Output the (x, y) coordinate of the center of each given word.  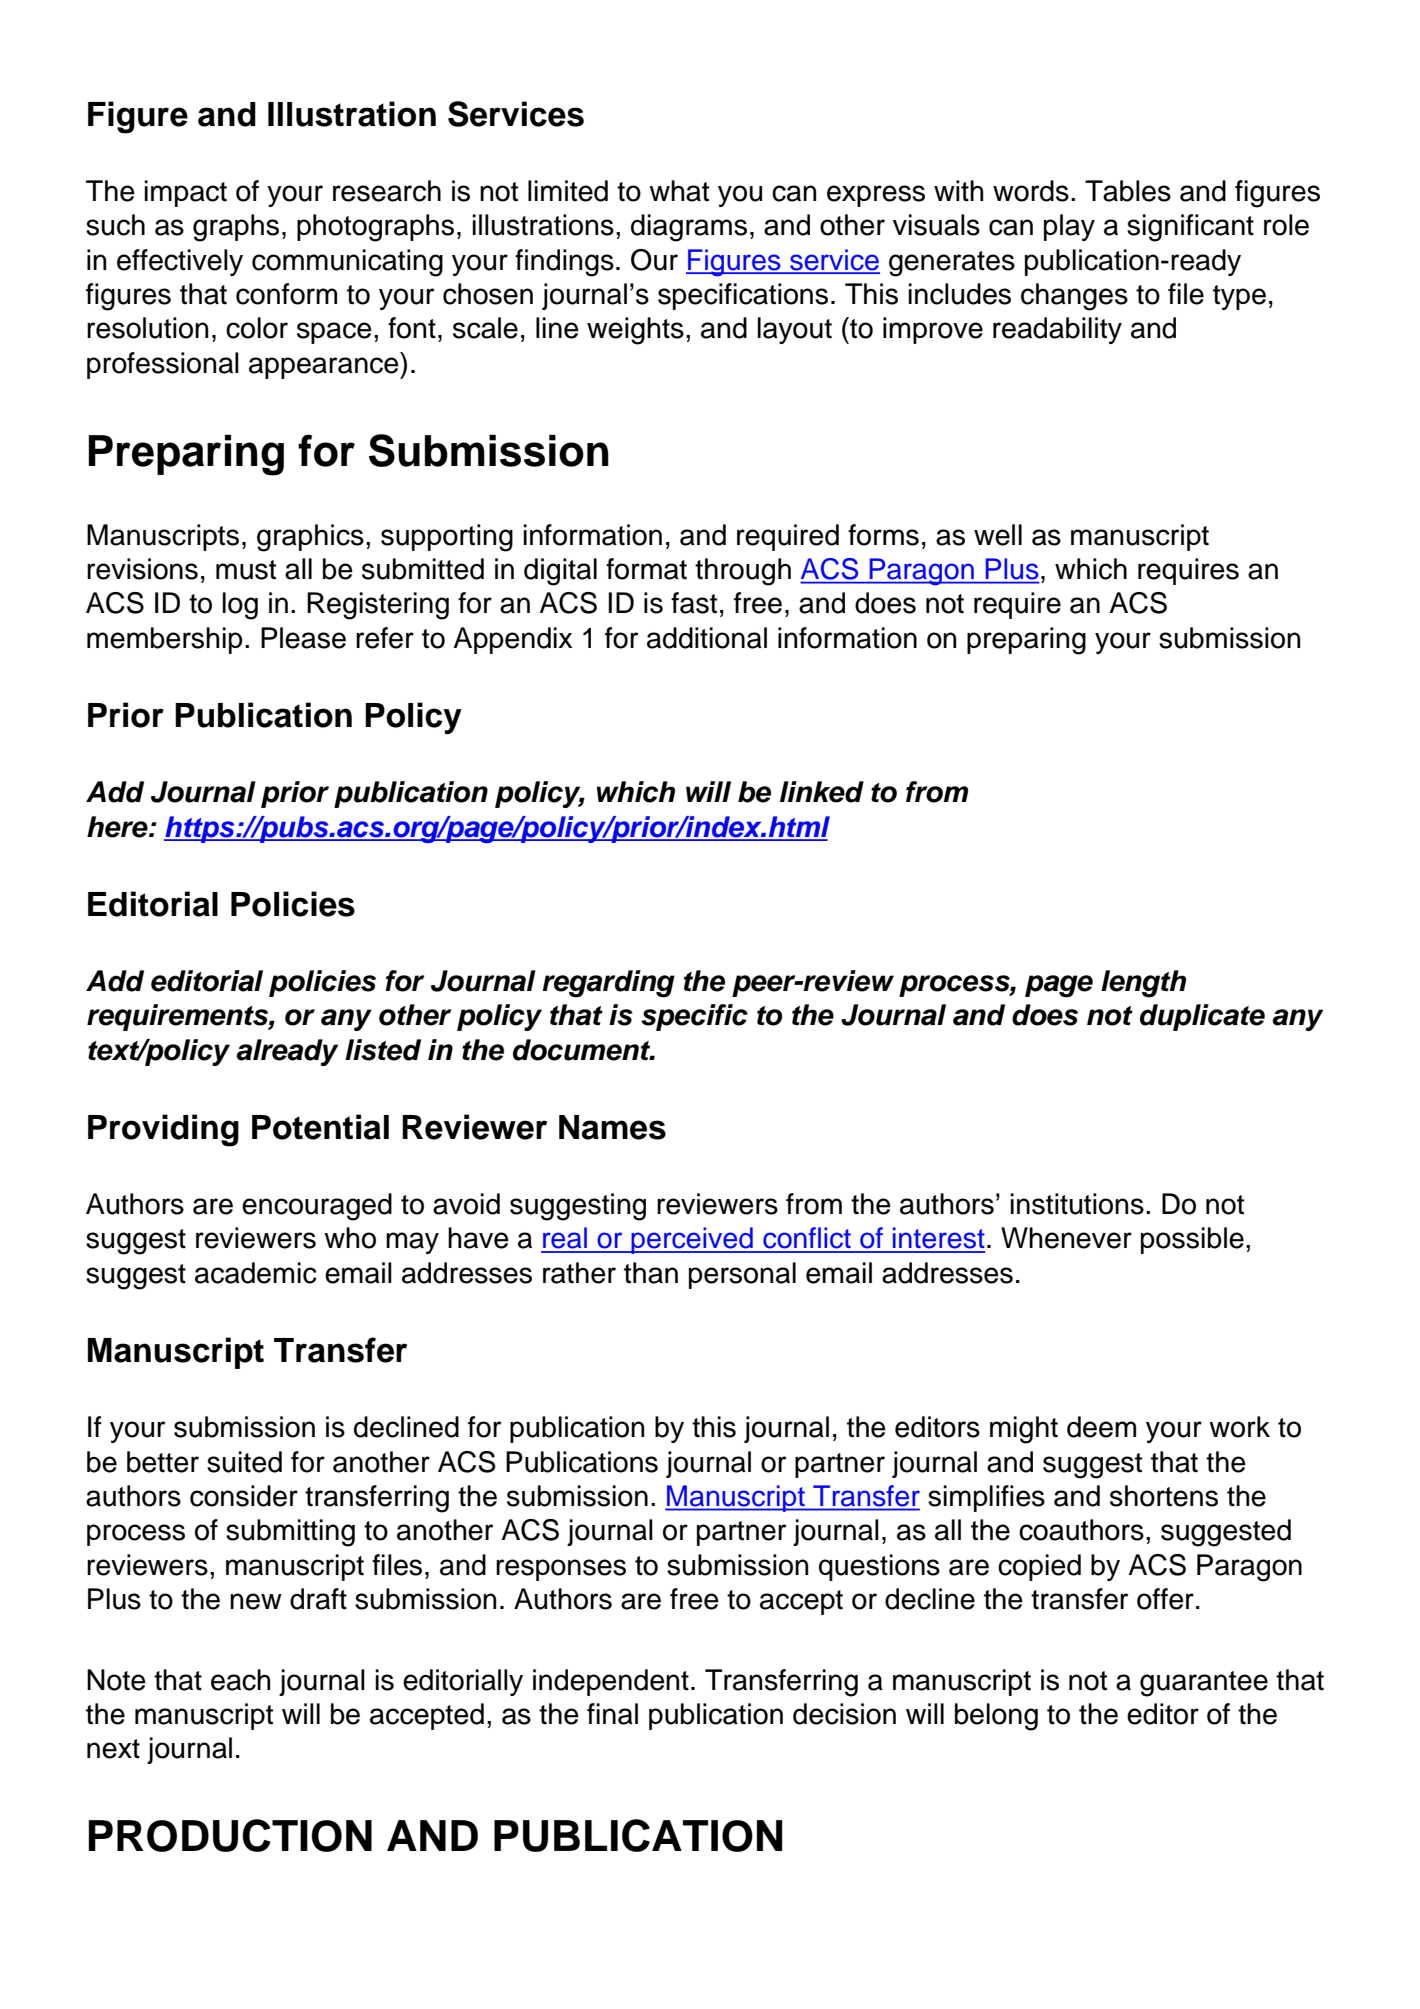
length (1143, 984)
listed (383, 1050)
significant (1190, 228)
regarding (608, 984)
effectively (180, 262)
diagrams (689, 228)
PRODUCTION (230, 1835)
